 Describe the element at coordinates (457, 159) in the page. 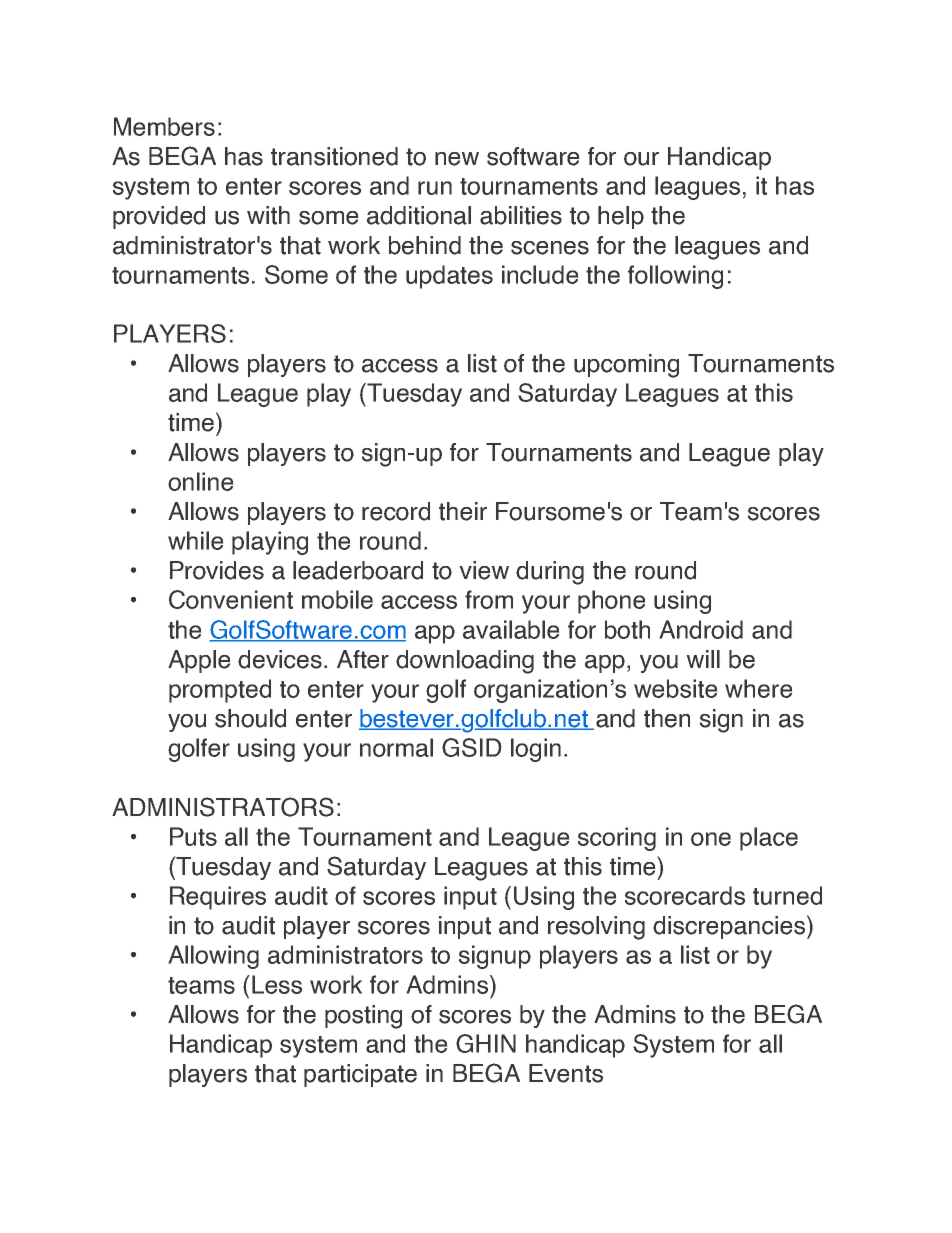

I see `new` at that location.
